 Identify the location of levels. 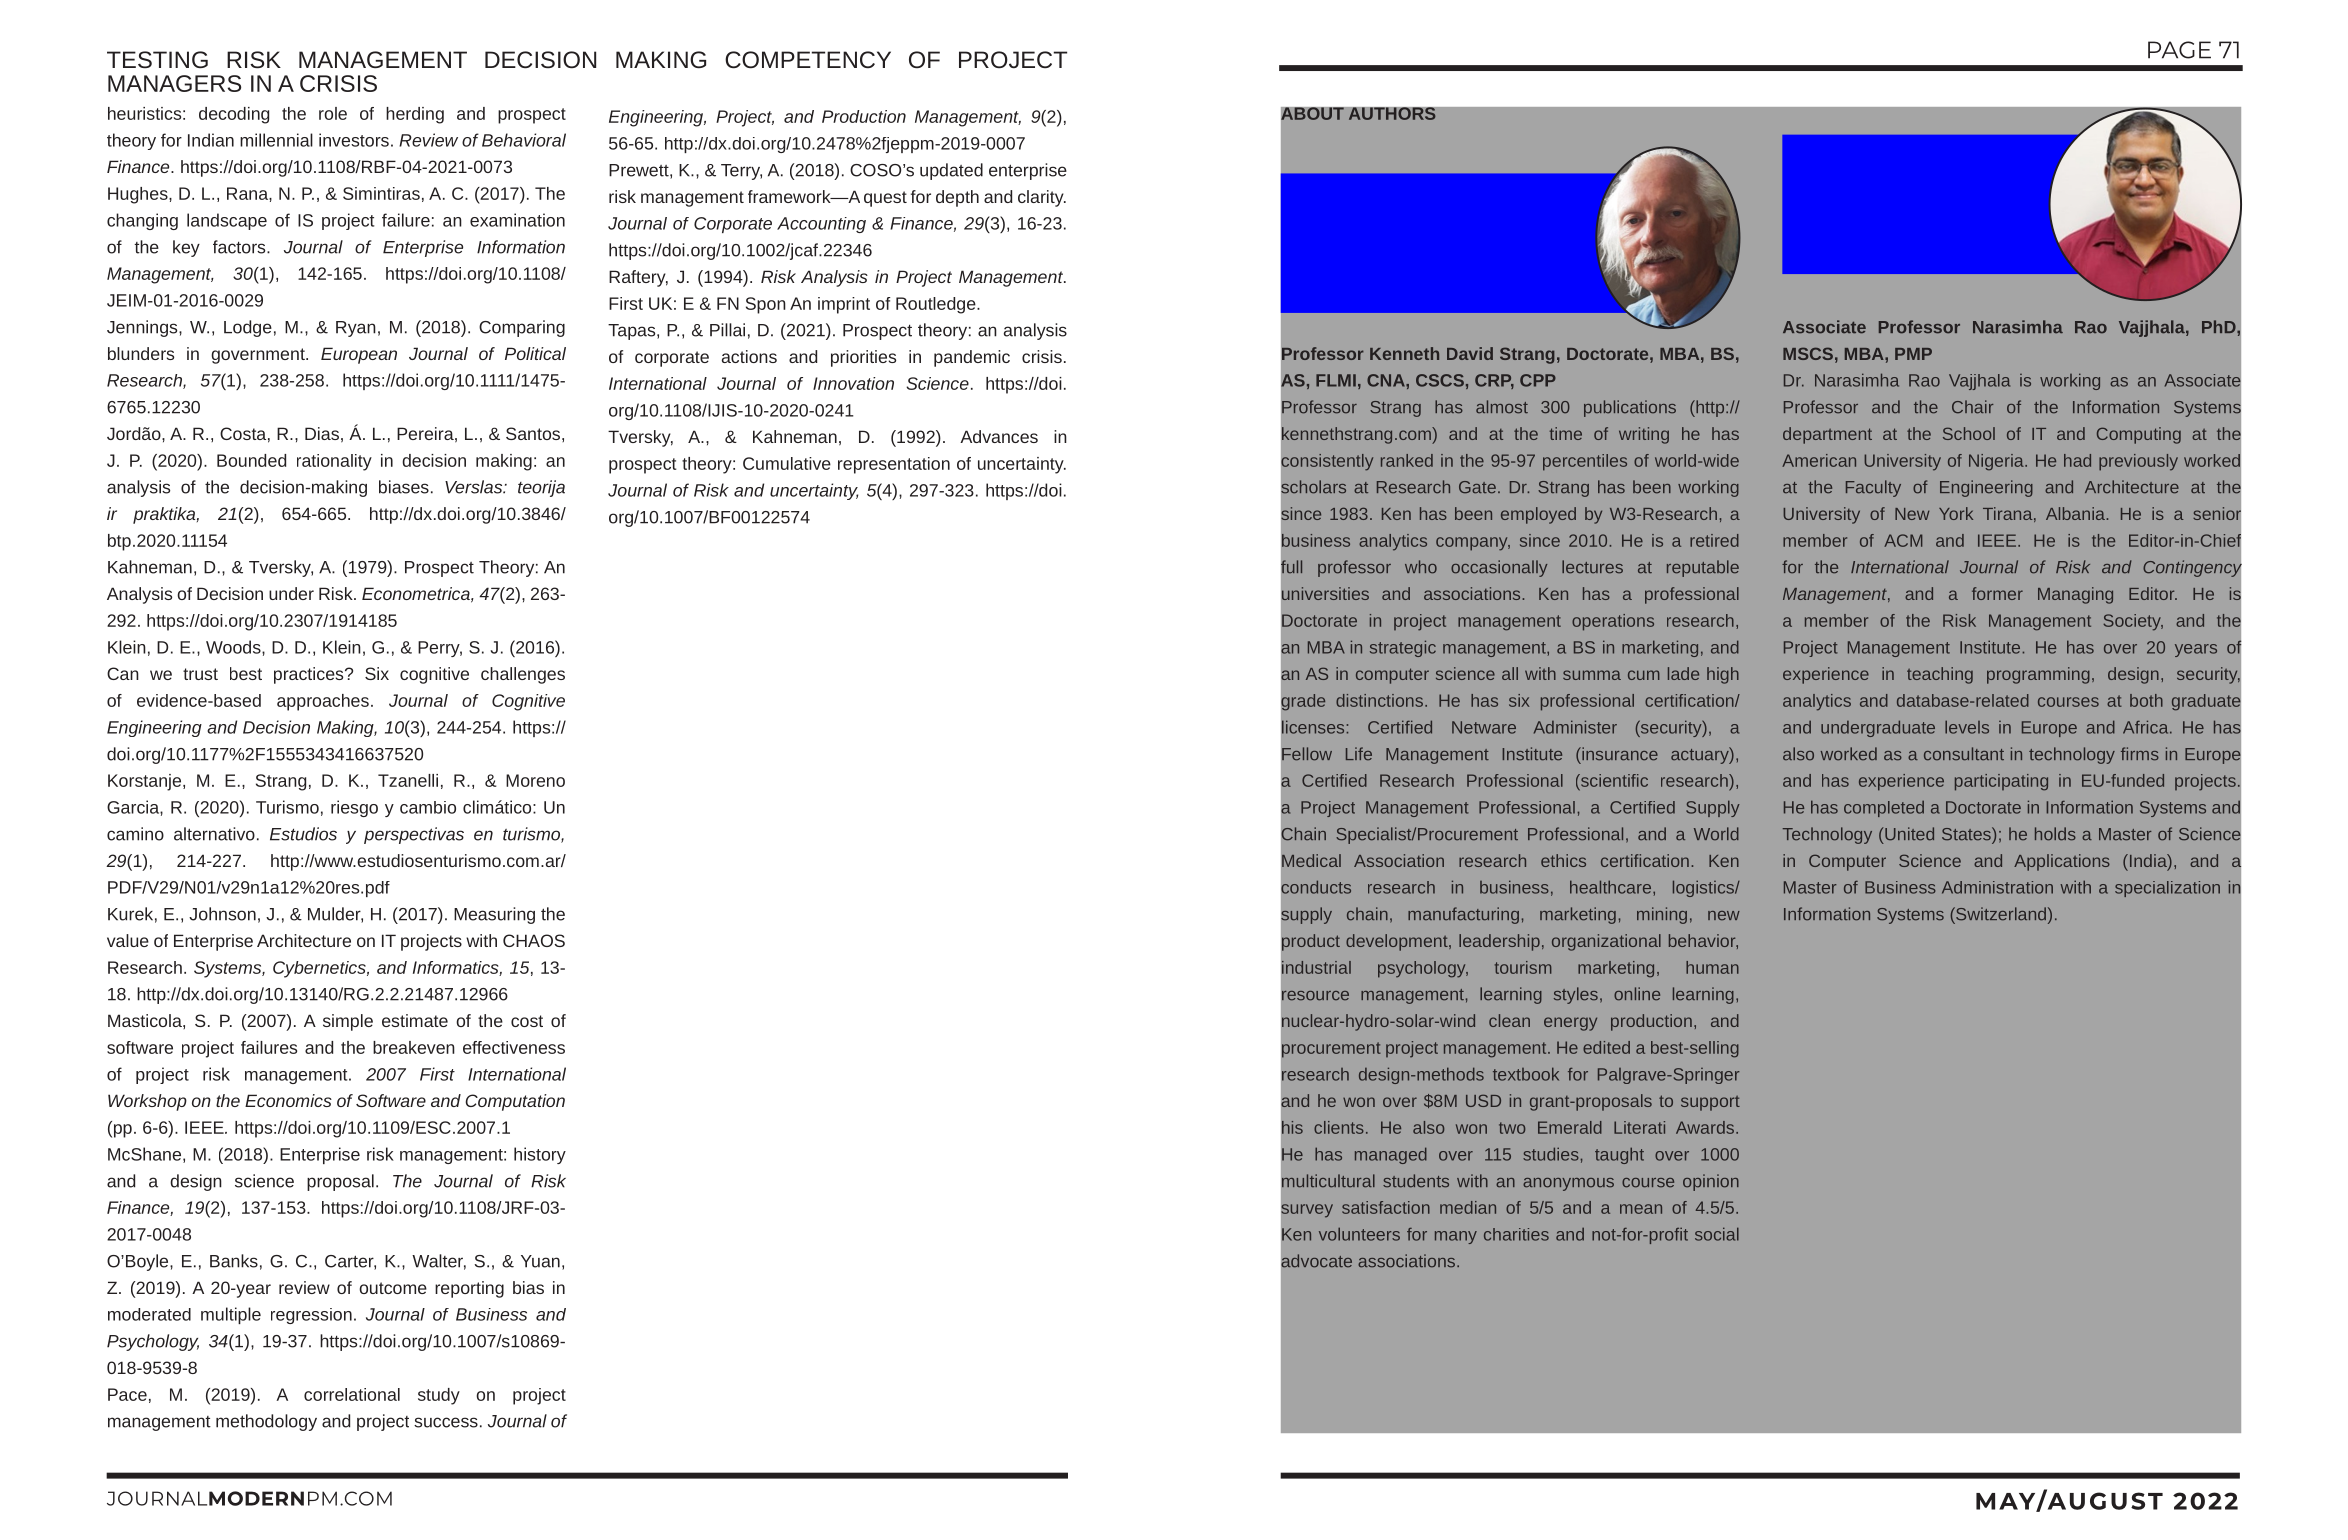
(1967, 727).
